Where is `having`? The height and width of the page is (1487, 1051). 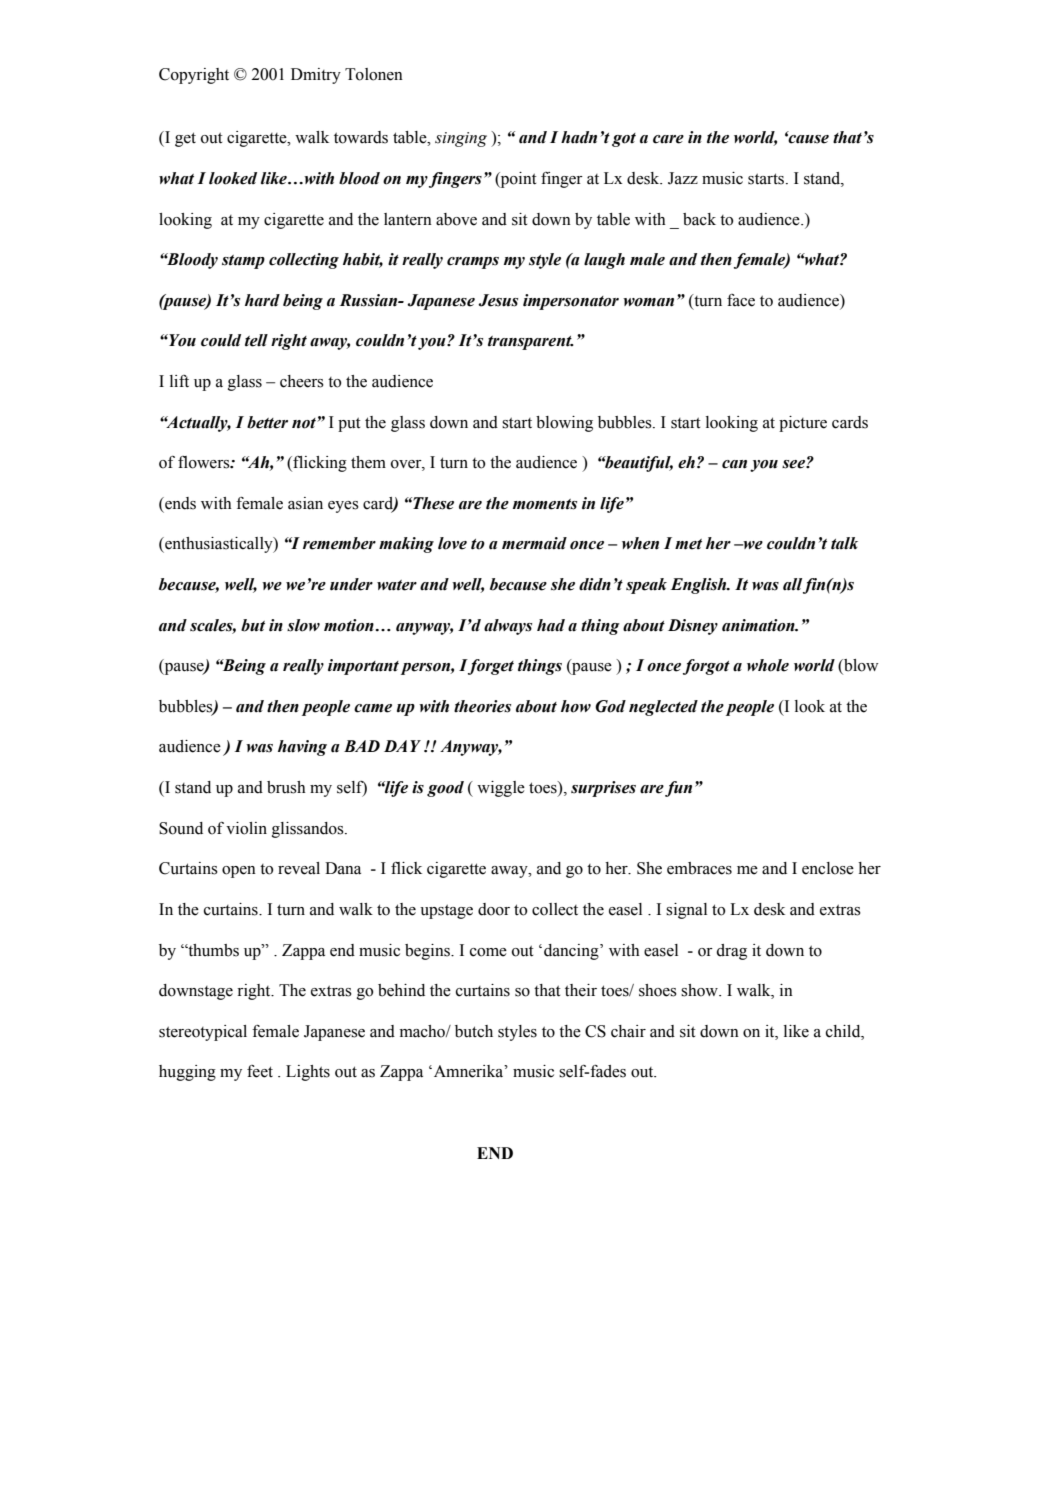
having is located at coordinates (302, 748).
